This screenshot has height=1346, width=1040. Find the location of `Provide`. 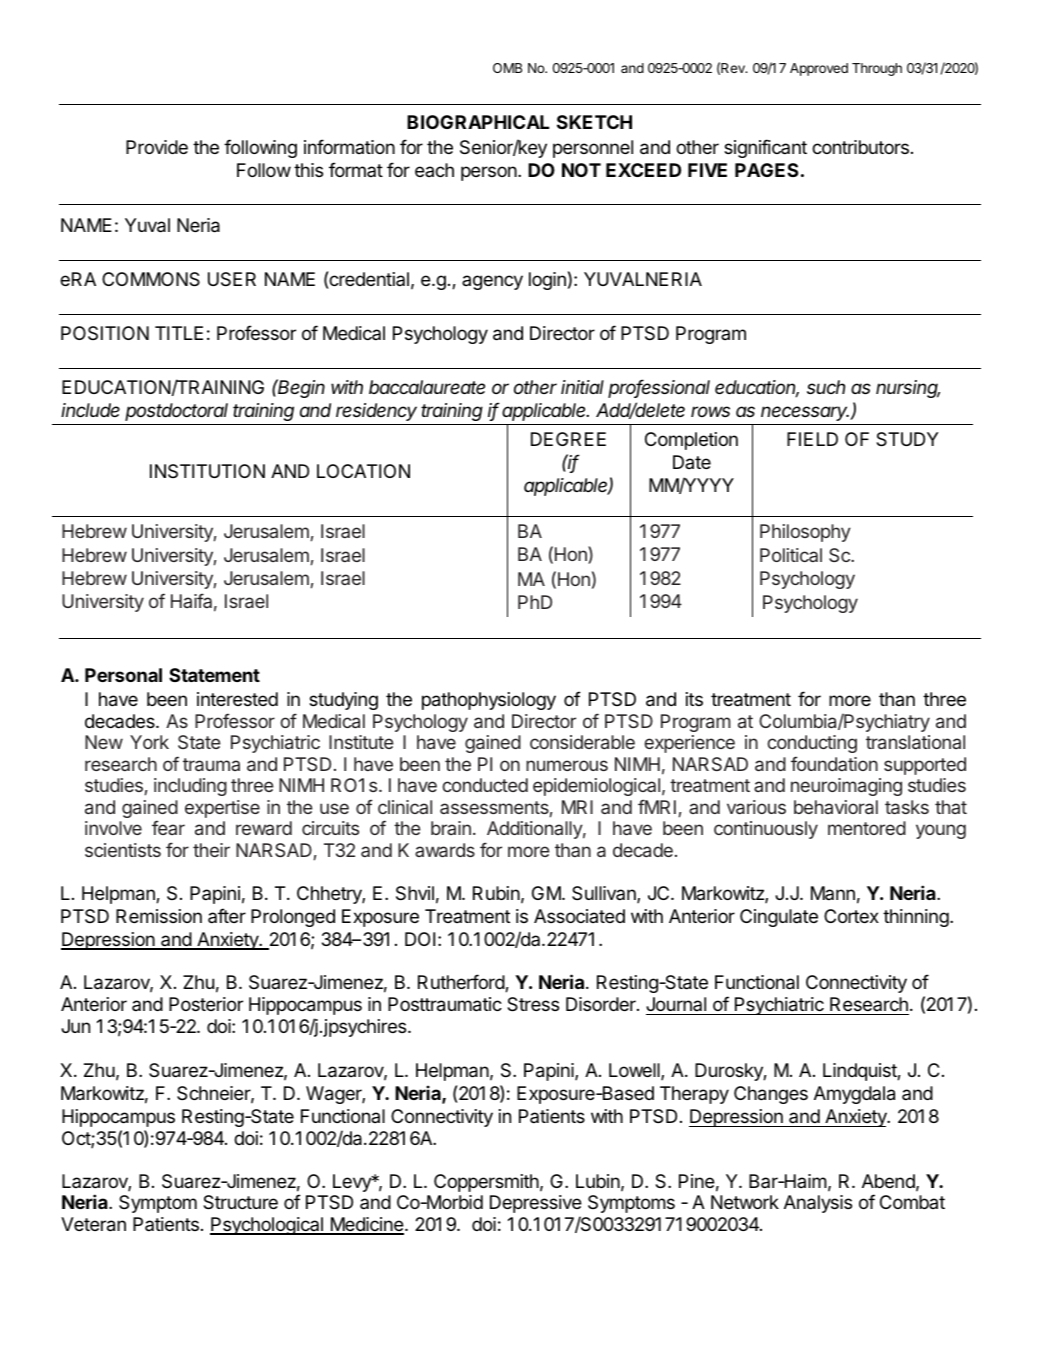

Provide is located at coordinates (157, 147).
